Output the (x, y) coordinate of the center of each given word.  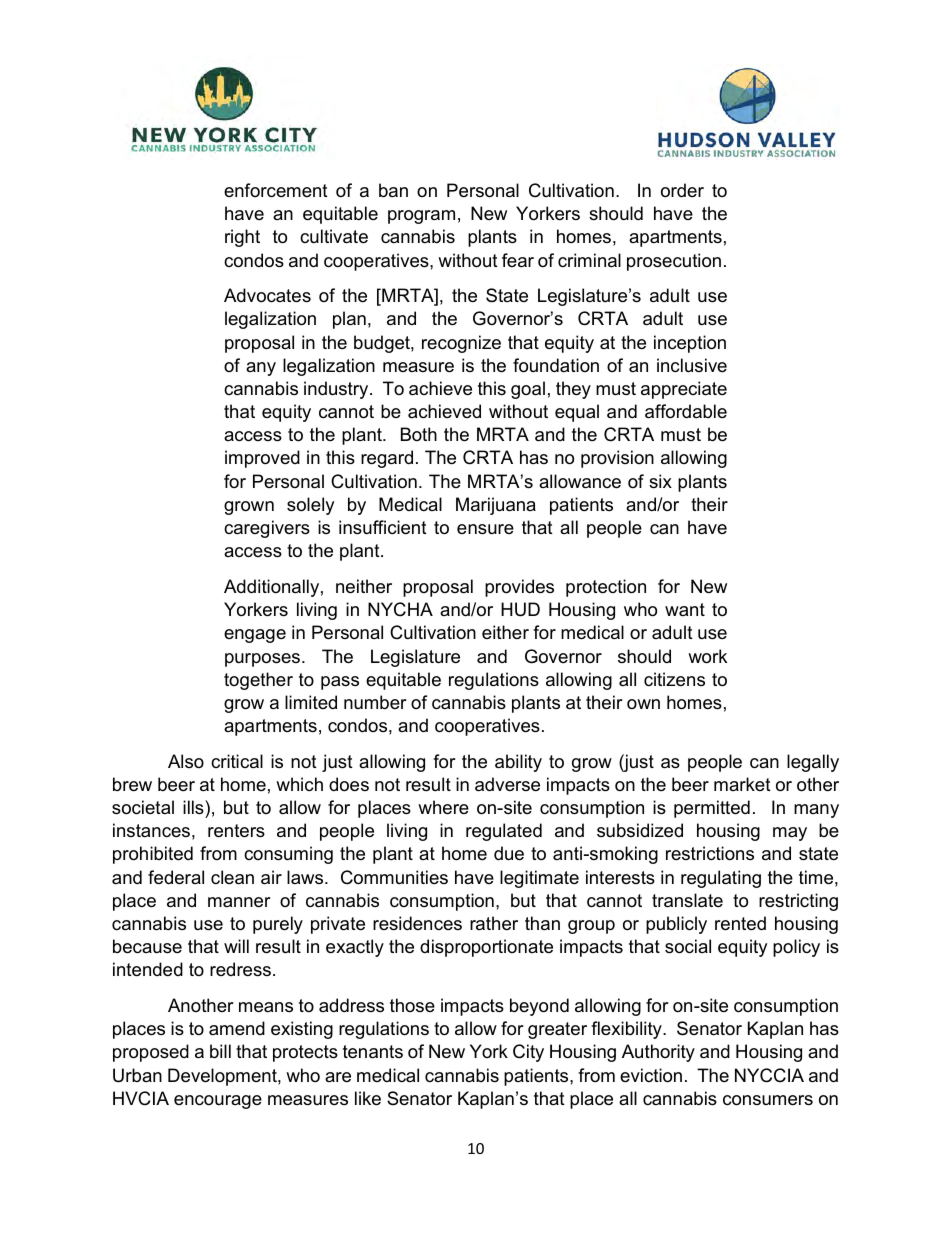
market (742, 784)
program (421, 217)
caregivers (267, 529)
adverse (507, 784)
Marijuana (496, 506)
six (660, 481)
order (682, 190)
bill (220, 1051)
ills (194, 807)
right (242, 238)
